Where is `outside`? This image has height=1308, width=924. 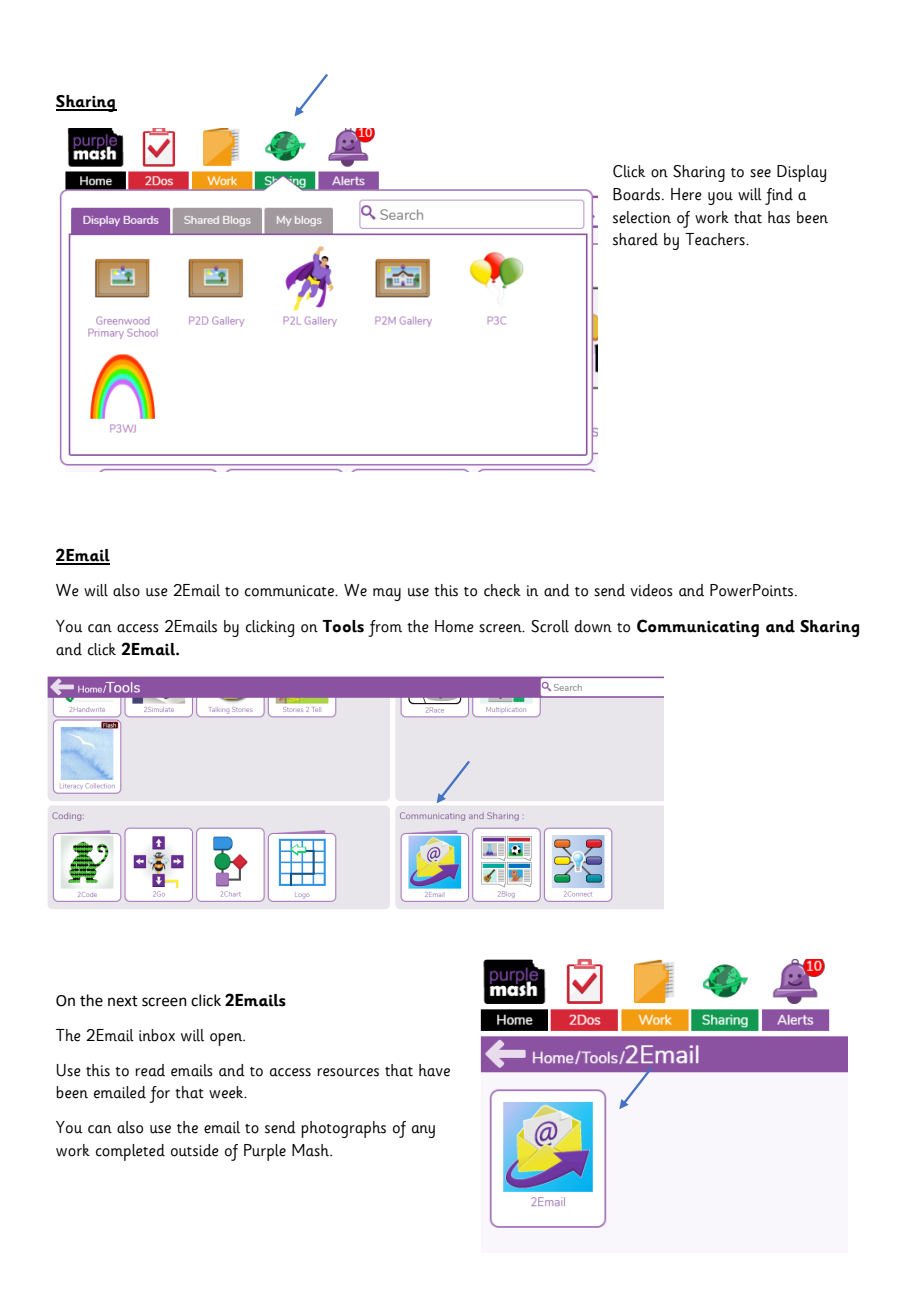
outside is located at coordinates (195, 1150).
